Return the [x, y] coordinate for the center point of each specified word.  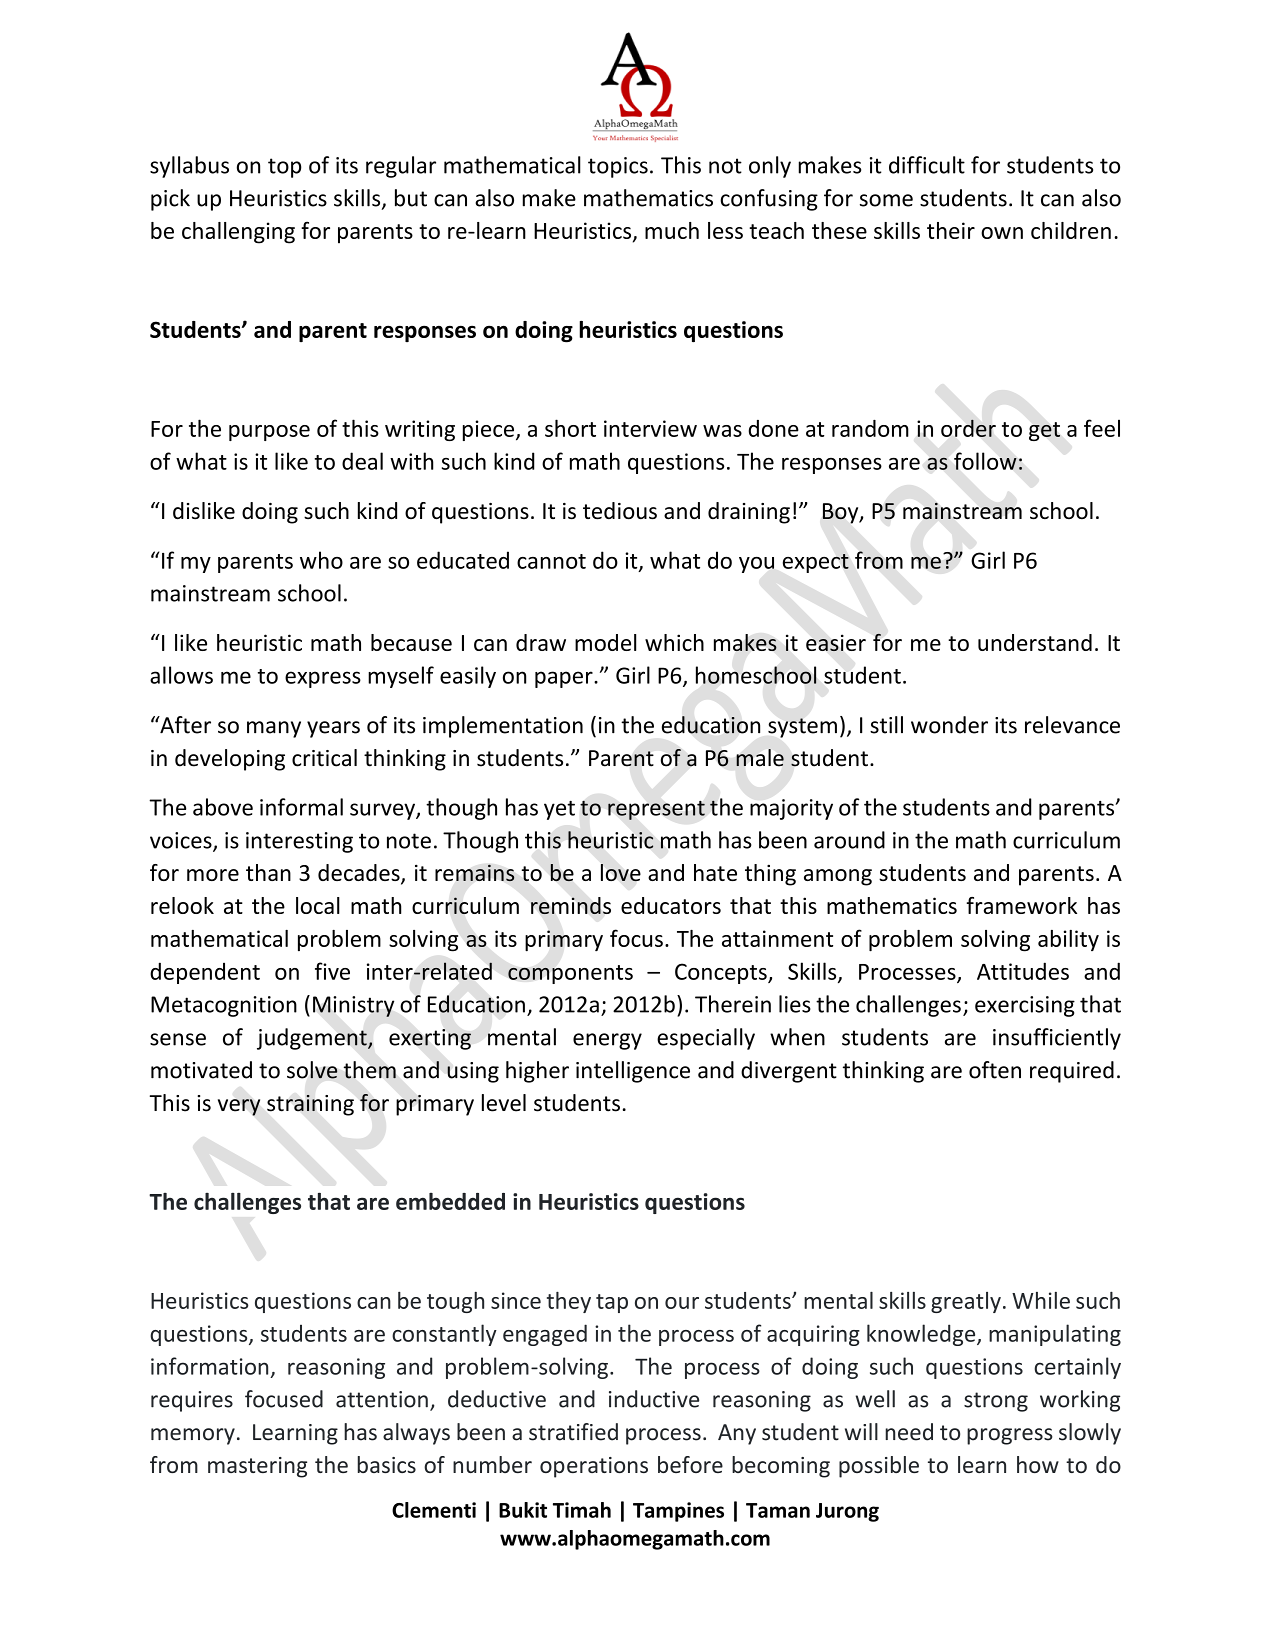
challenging [238, 233]
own [1002, 233]
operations [594, 1467]
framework [1021, 905]
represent [656, 810]
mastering [257, 1467]
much [672, 230]
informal [301, 807]
